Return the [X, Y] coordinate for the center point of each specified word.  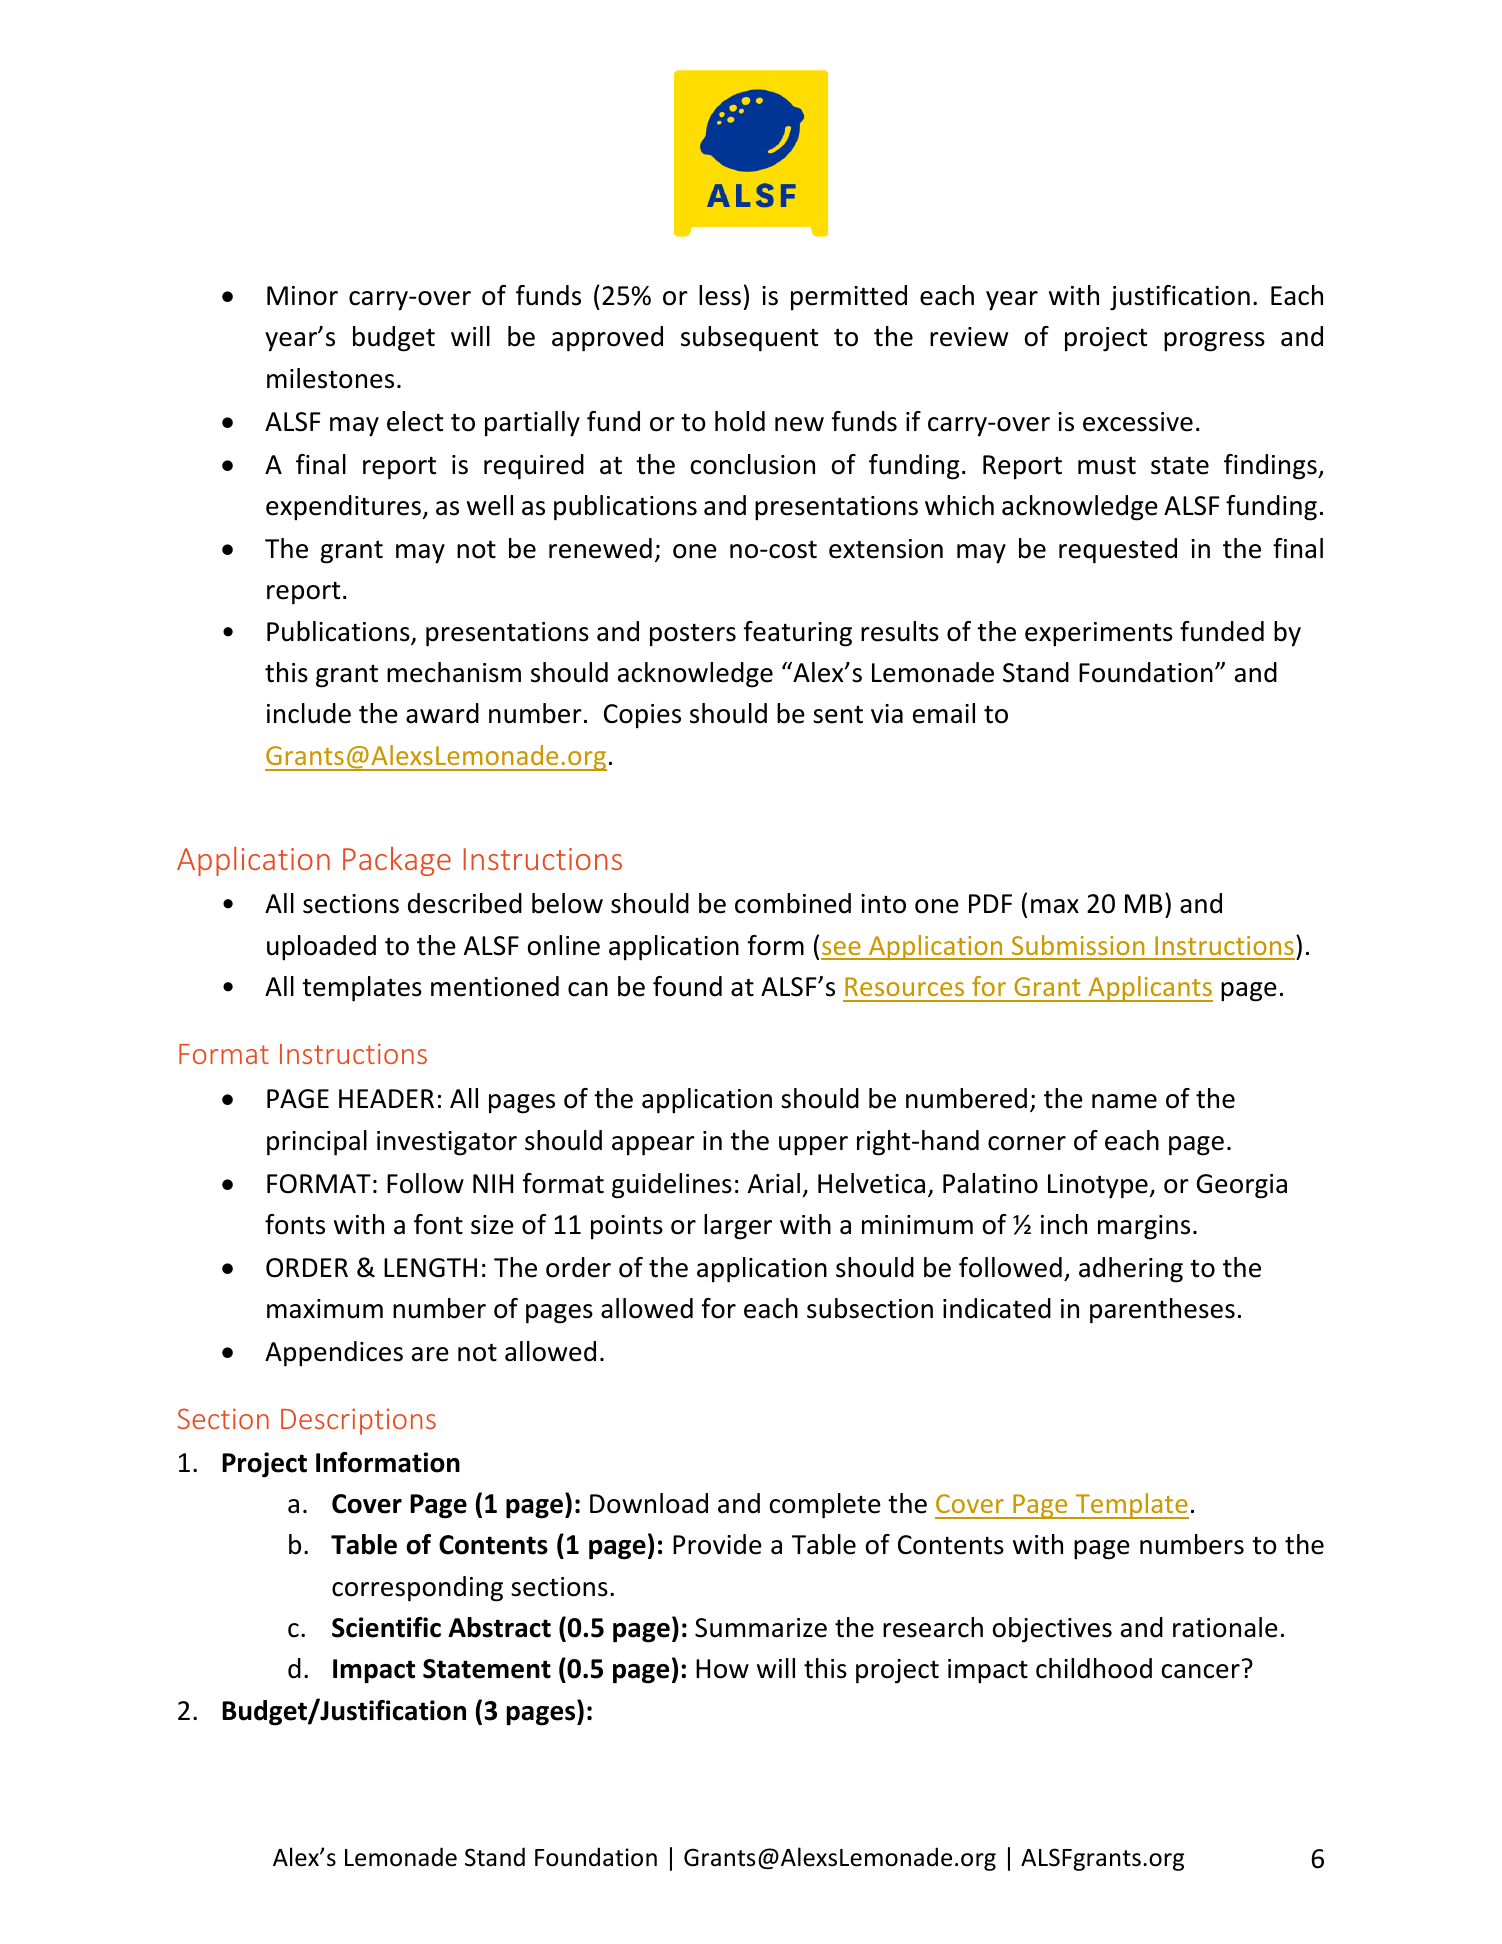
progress [1214, 342]
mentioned [495, 986]
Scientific [386, 1627]
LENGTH [430, 1268]
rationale [1225, 1627]
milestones [330, 378]
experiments [1099, 634]
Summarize [761, 1628]
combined [793, 903]
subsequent [749, 339]
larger [738, 1227]
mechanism [454, 672]
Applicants [1149, 989]
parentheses [1162, 1311]
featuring [798, 634]
